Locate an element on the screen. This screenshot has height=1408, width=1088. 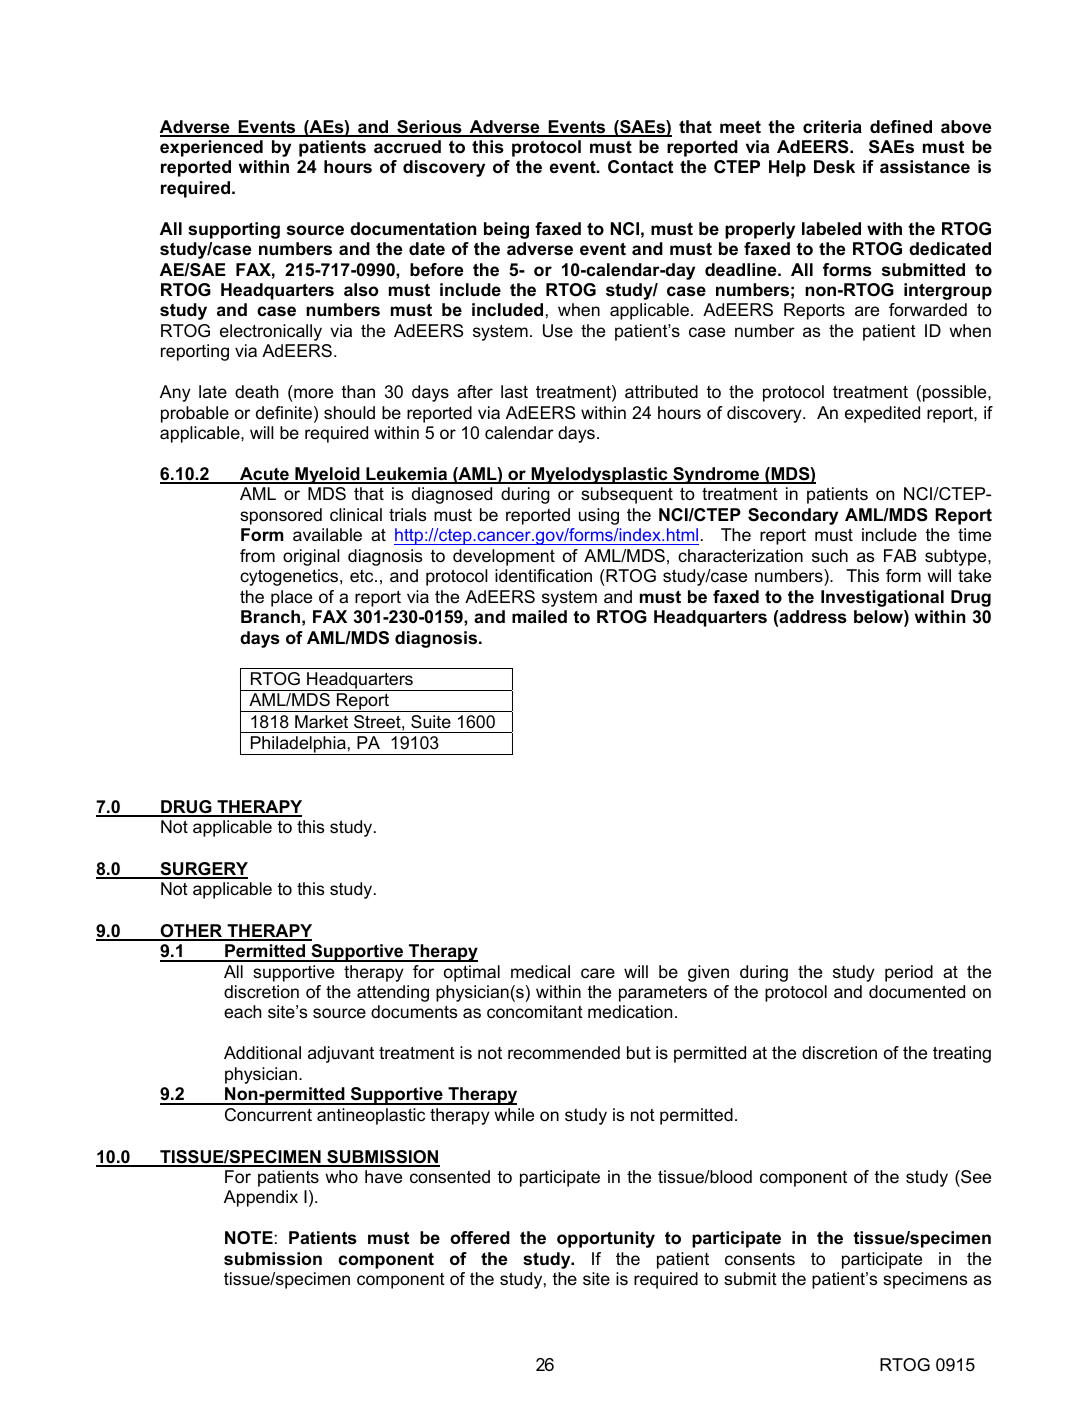
Contact is located at coordinates (640, 167).
